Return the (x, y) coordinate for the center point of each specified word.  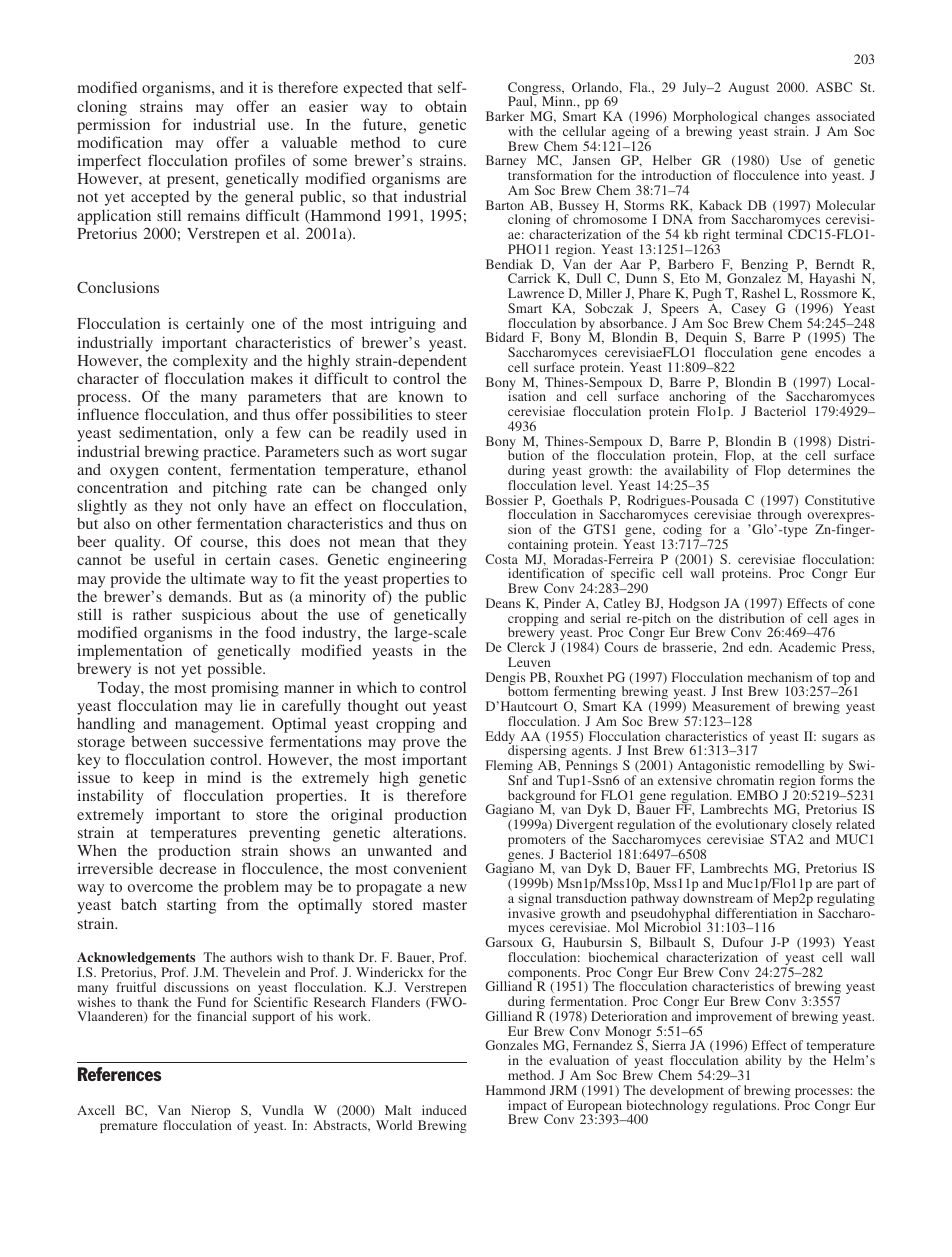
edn (760, 647)
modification (120, 142)
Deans (503, 603)
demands (199, 596)
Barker (505, 116)
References (119, 1074)
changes (787, 119)
